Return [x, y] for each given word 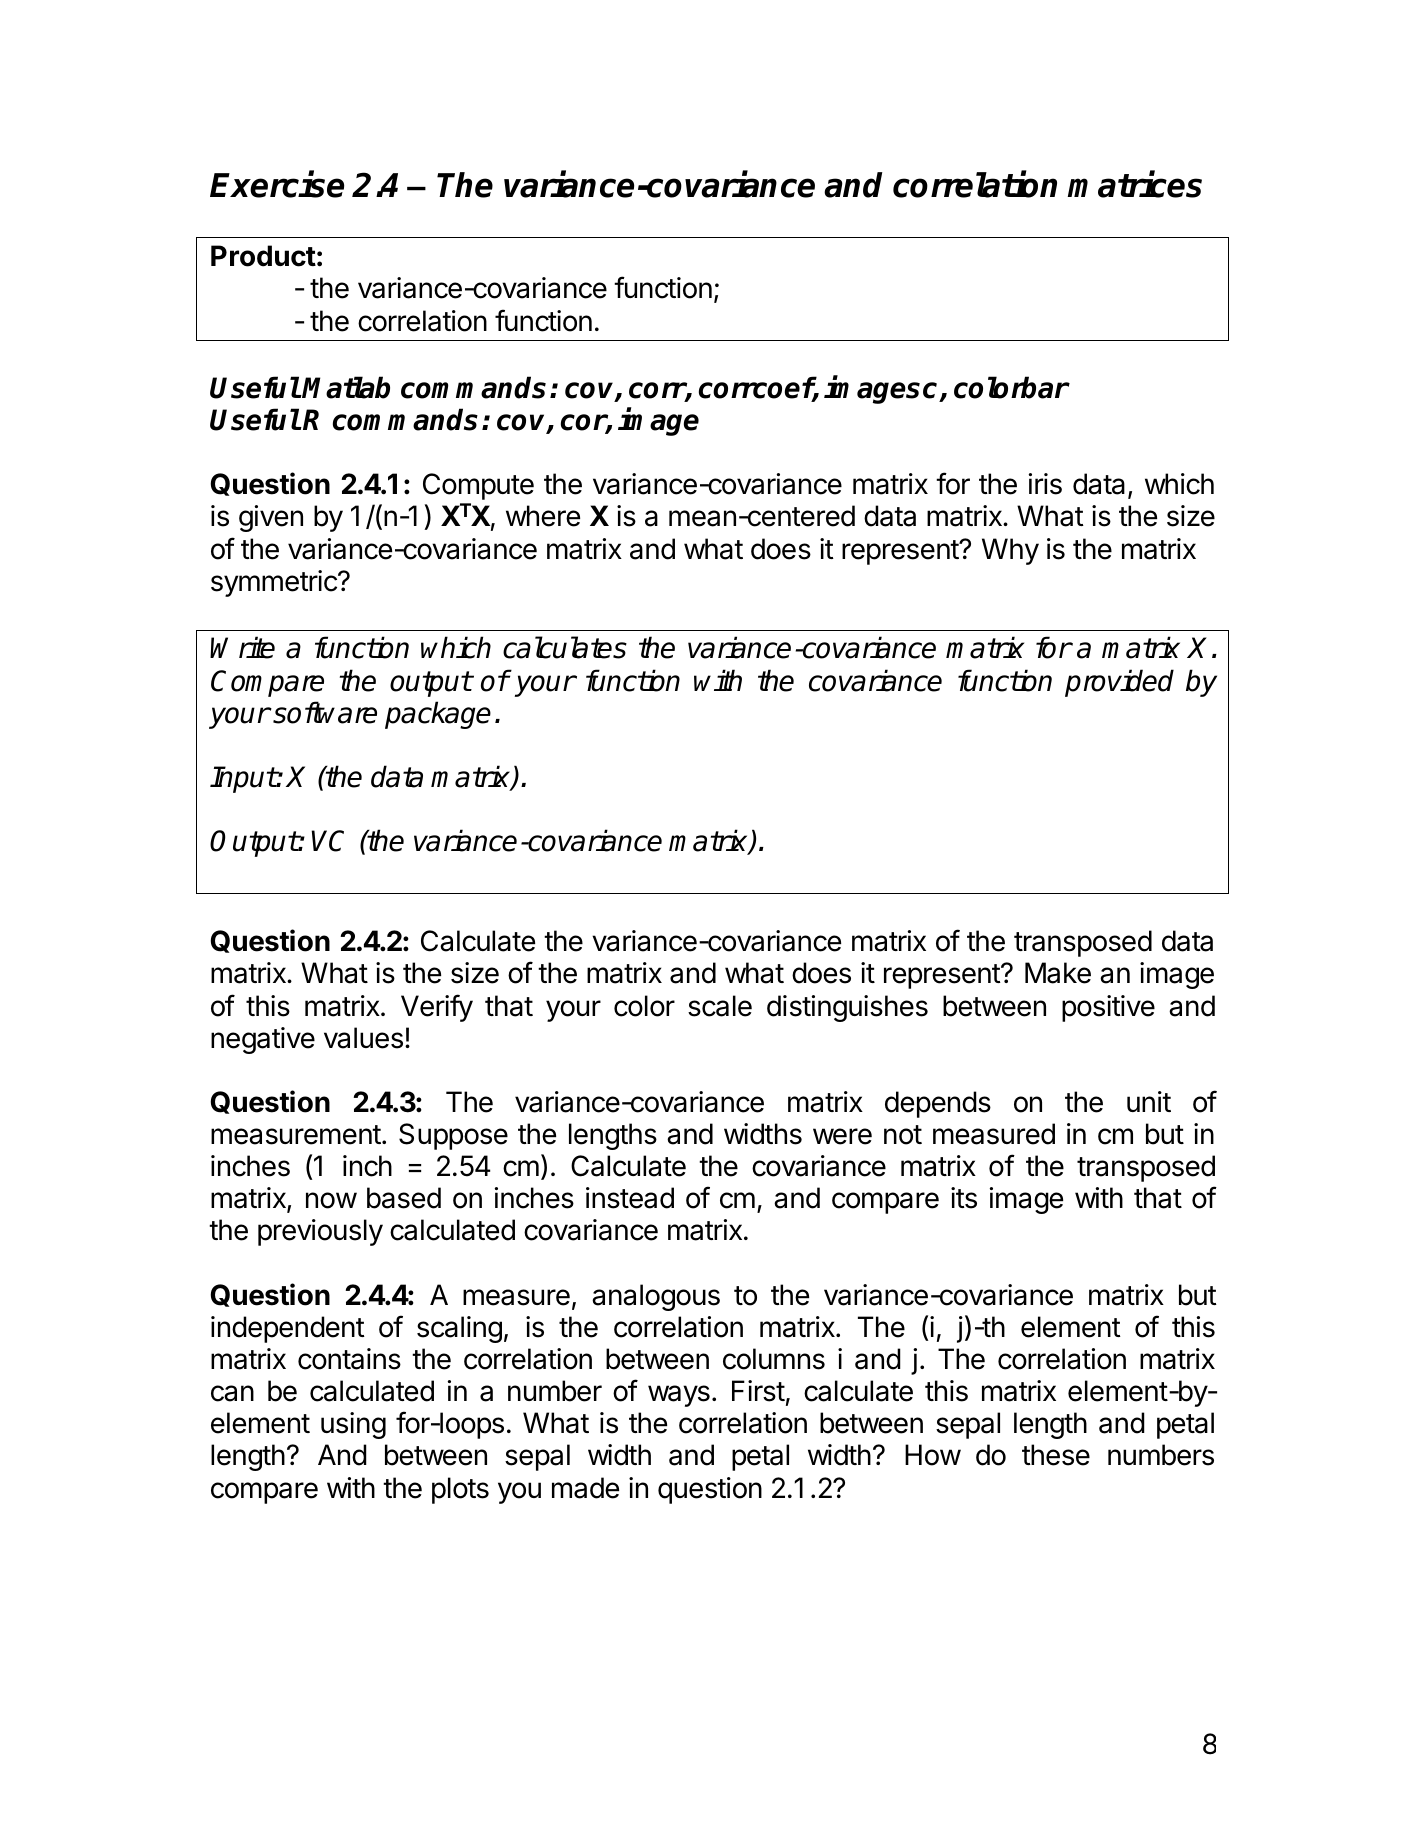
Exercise [277, 185]
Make [1058, 973]
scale [720, 1006]
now [331, 1200]
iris [1045, 484]
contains [349, 1359]
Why [1010, 551]
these [1056, 1455]
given [271, 518]
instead [630, 1198]
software [324, 712]
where [543, 516]
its [964, 1198]
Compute [478, 486]
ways [679, 1396]
